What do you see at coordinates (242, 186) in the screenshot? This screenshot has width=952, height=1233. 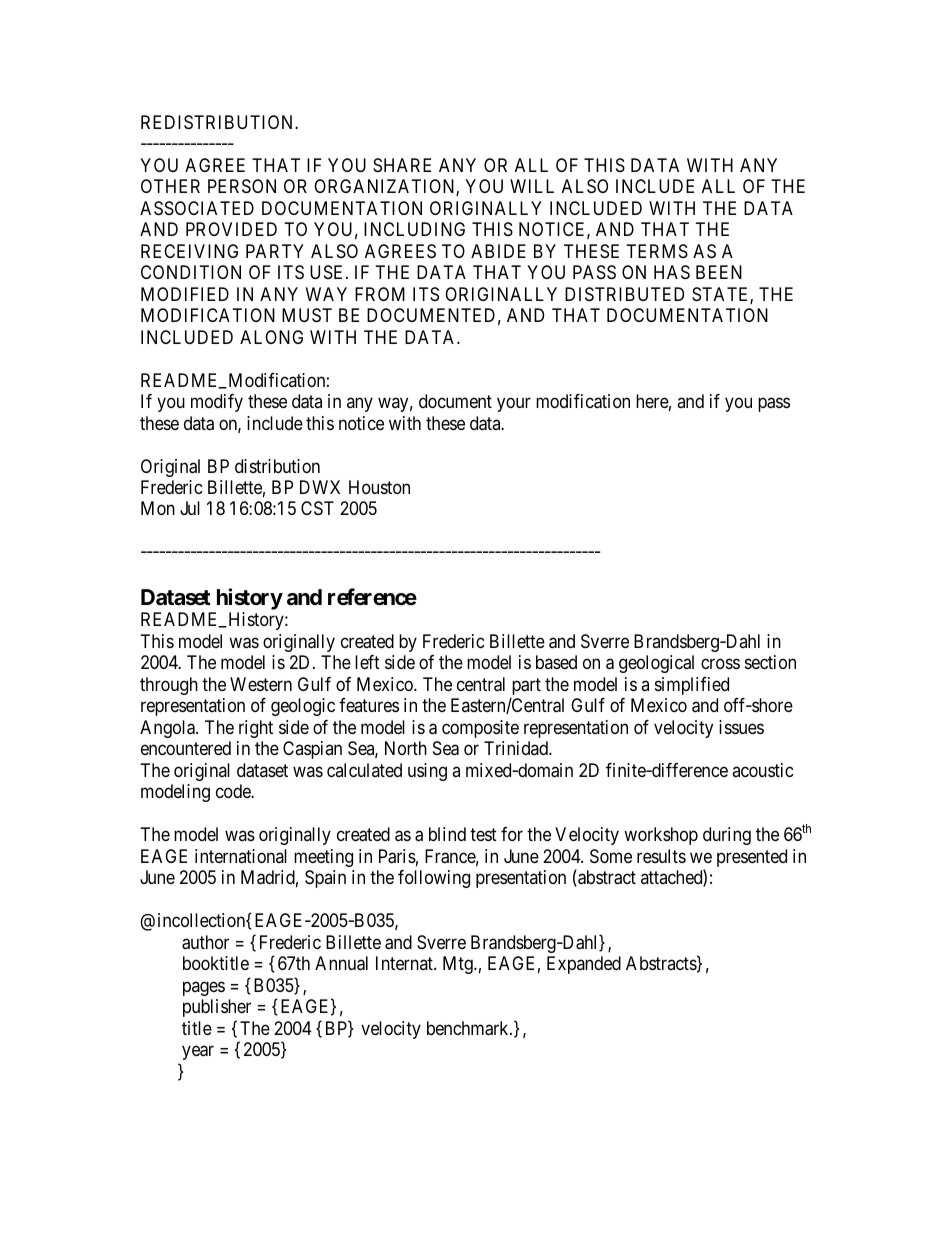 I see `PERSON` at bounding box center [242, 186].
